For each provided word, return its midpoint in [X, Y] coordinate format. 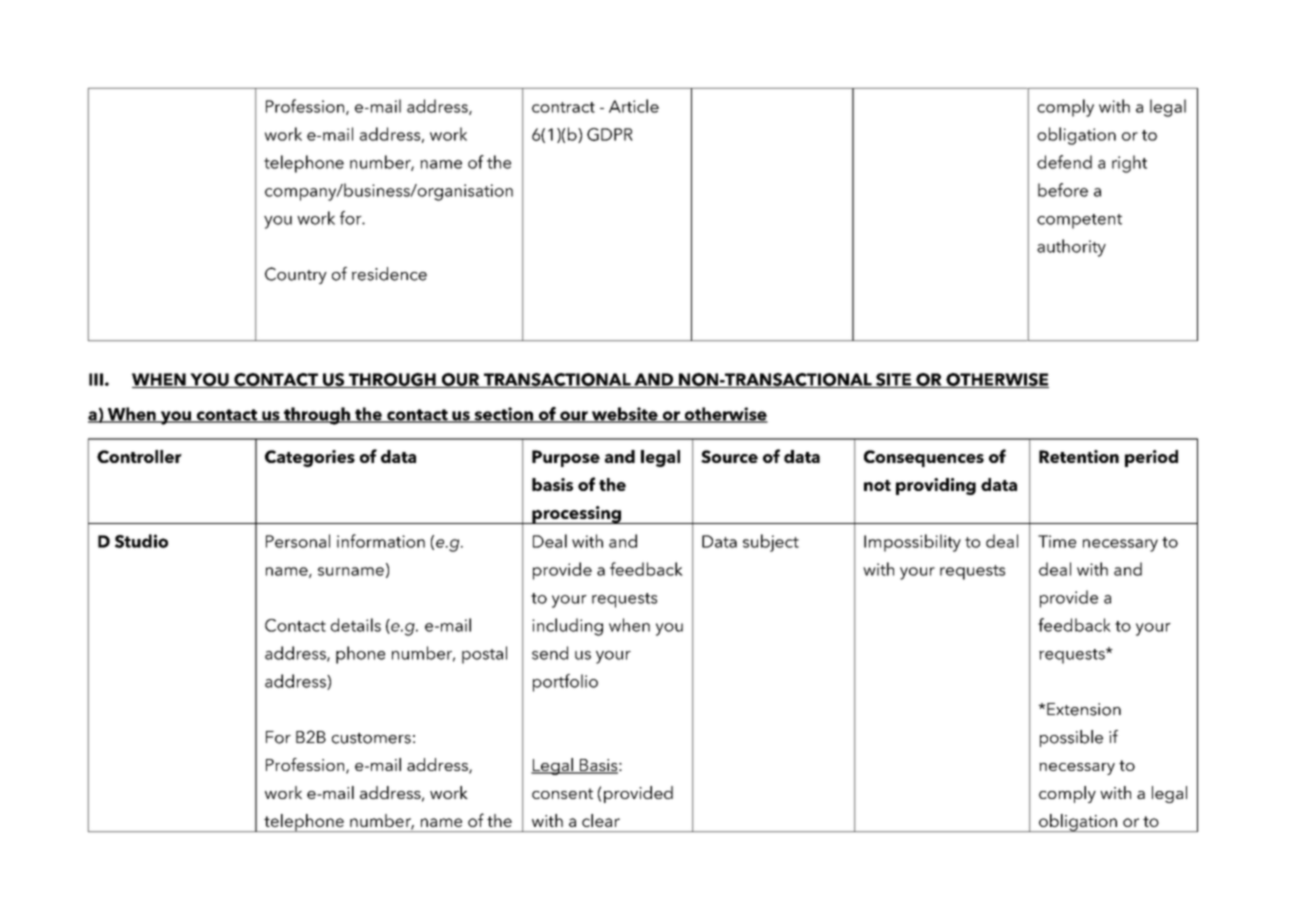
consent [562, 793]
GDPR [610, 134]
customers [371, 738]
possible [1071, 738]
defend [1064, 162]
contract [563, 107]
